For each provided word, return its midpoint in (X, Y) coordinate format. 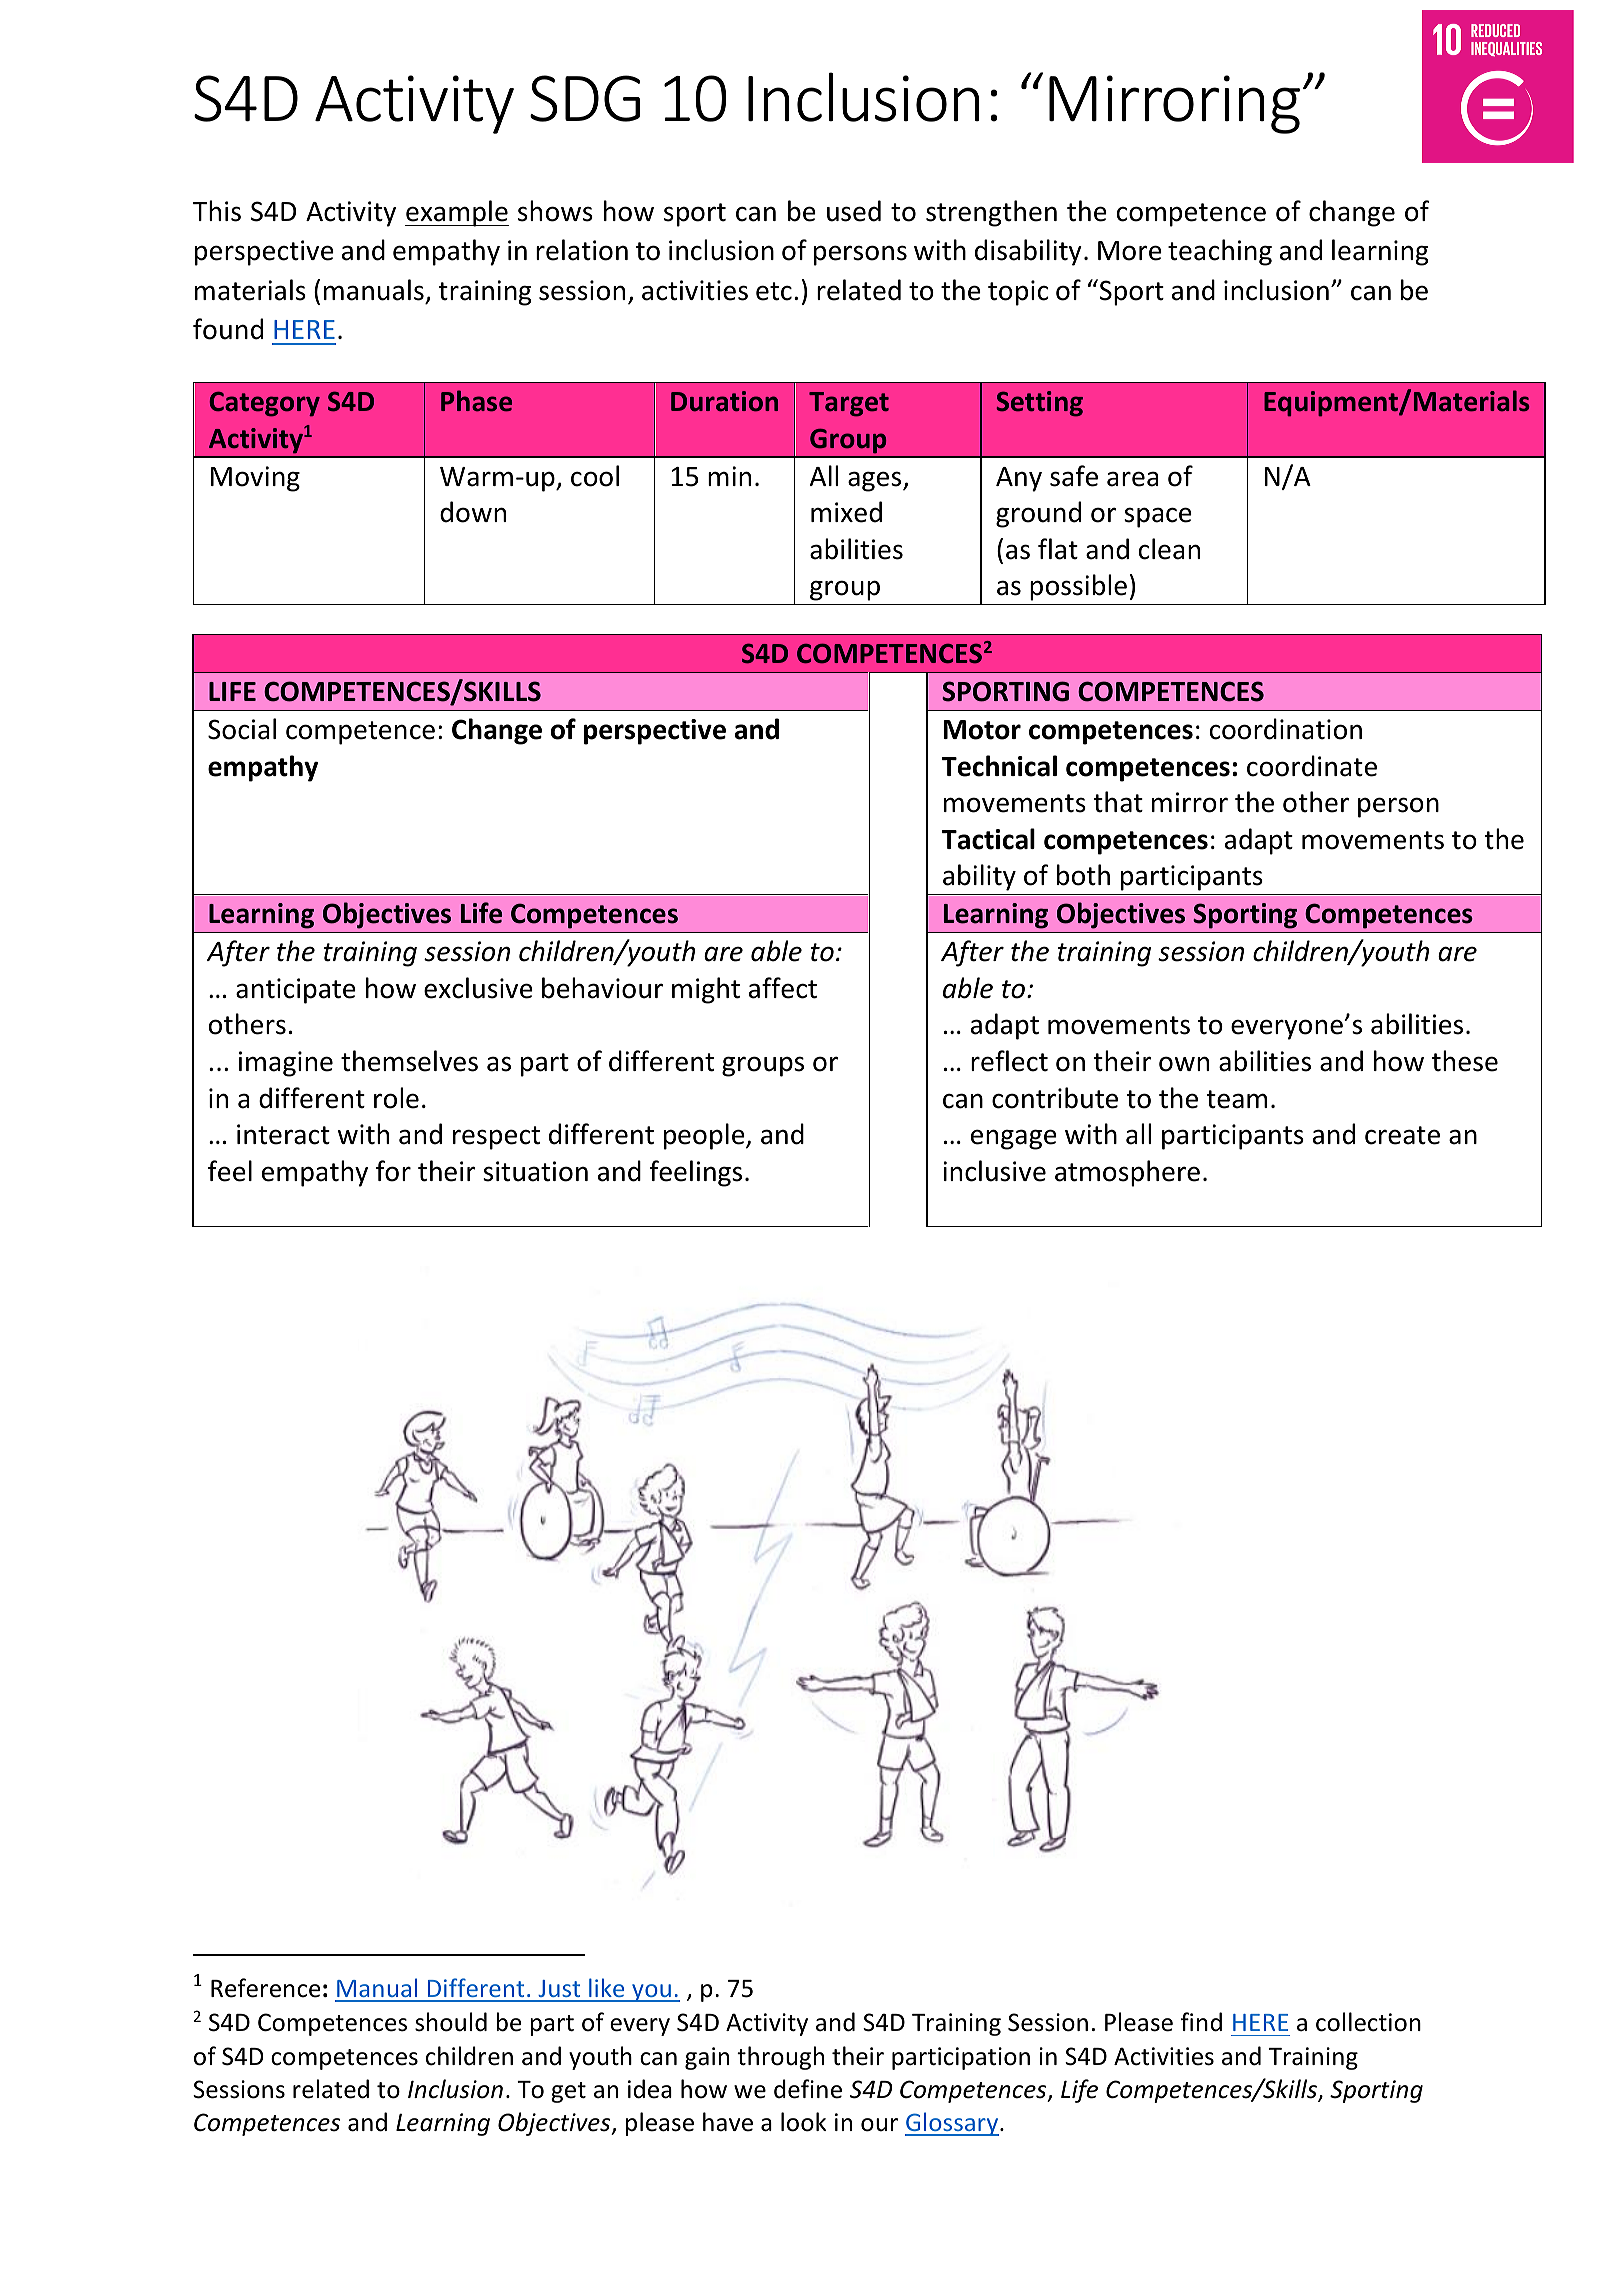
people (705, 1136)
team (1237, 1099)
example (457, 213)
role (396, 1098)
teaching (1220, 252)
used (854, 211)
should (451, 2022)
